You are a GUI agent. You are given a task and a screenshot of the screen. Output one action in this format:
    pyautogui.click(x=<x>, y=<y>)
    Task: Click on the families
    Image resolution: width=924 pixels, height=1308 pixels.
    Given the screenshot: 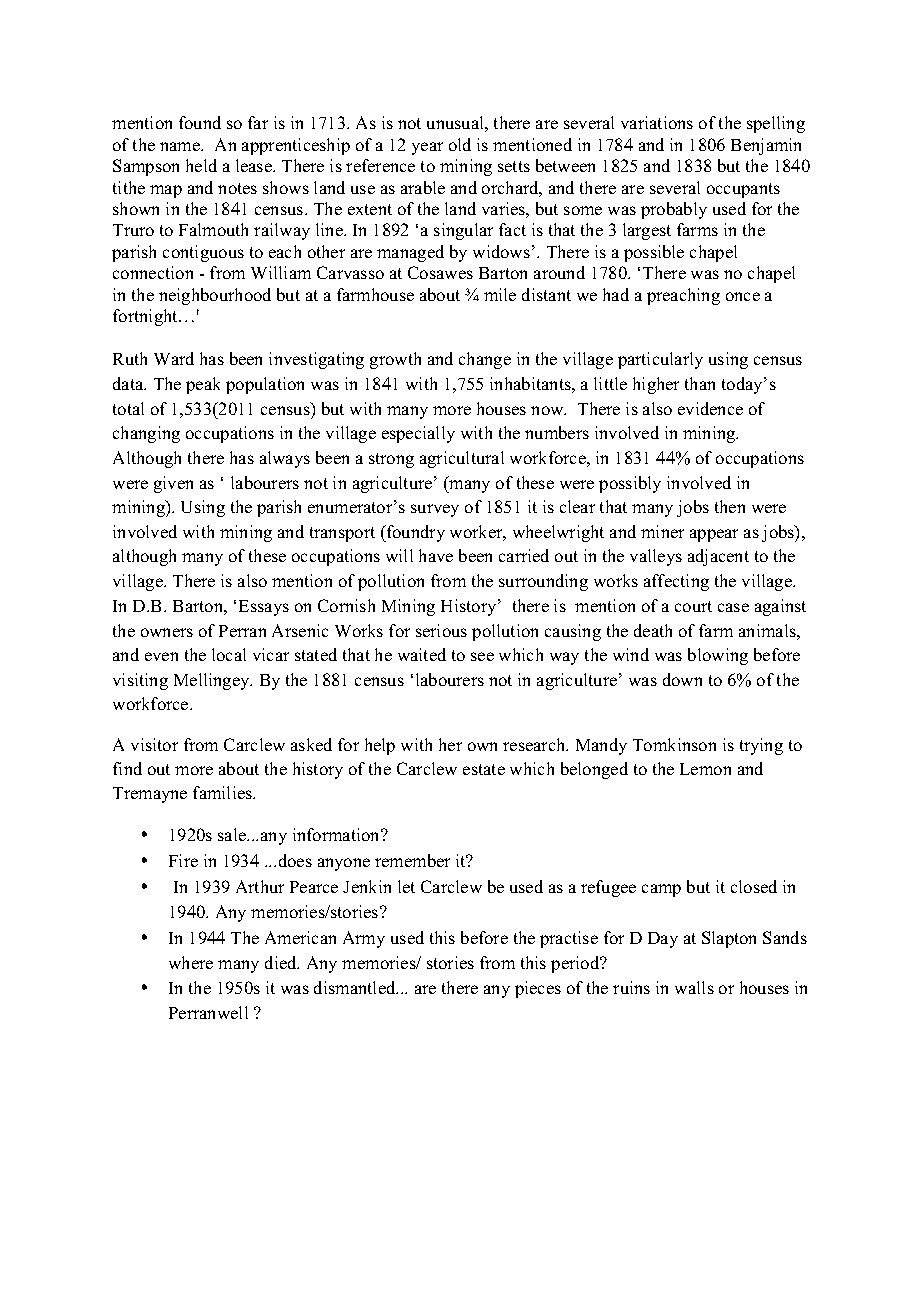 What is the action you would take?
    pyautogui.click(x=224, y=792)
